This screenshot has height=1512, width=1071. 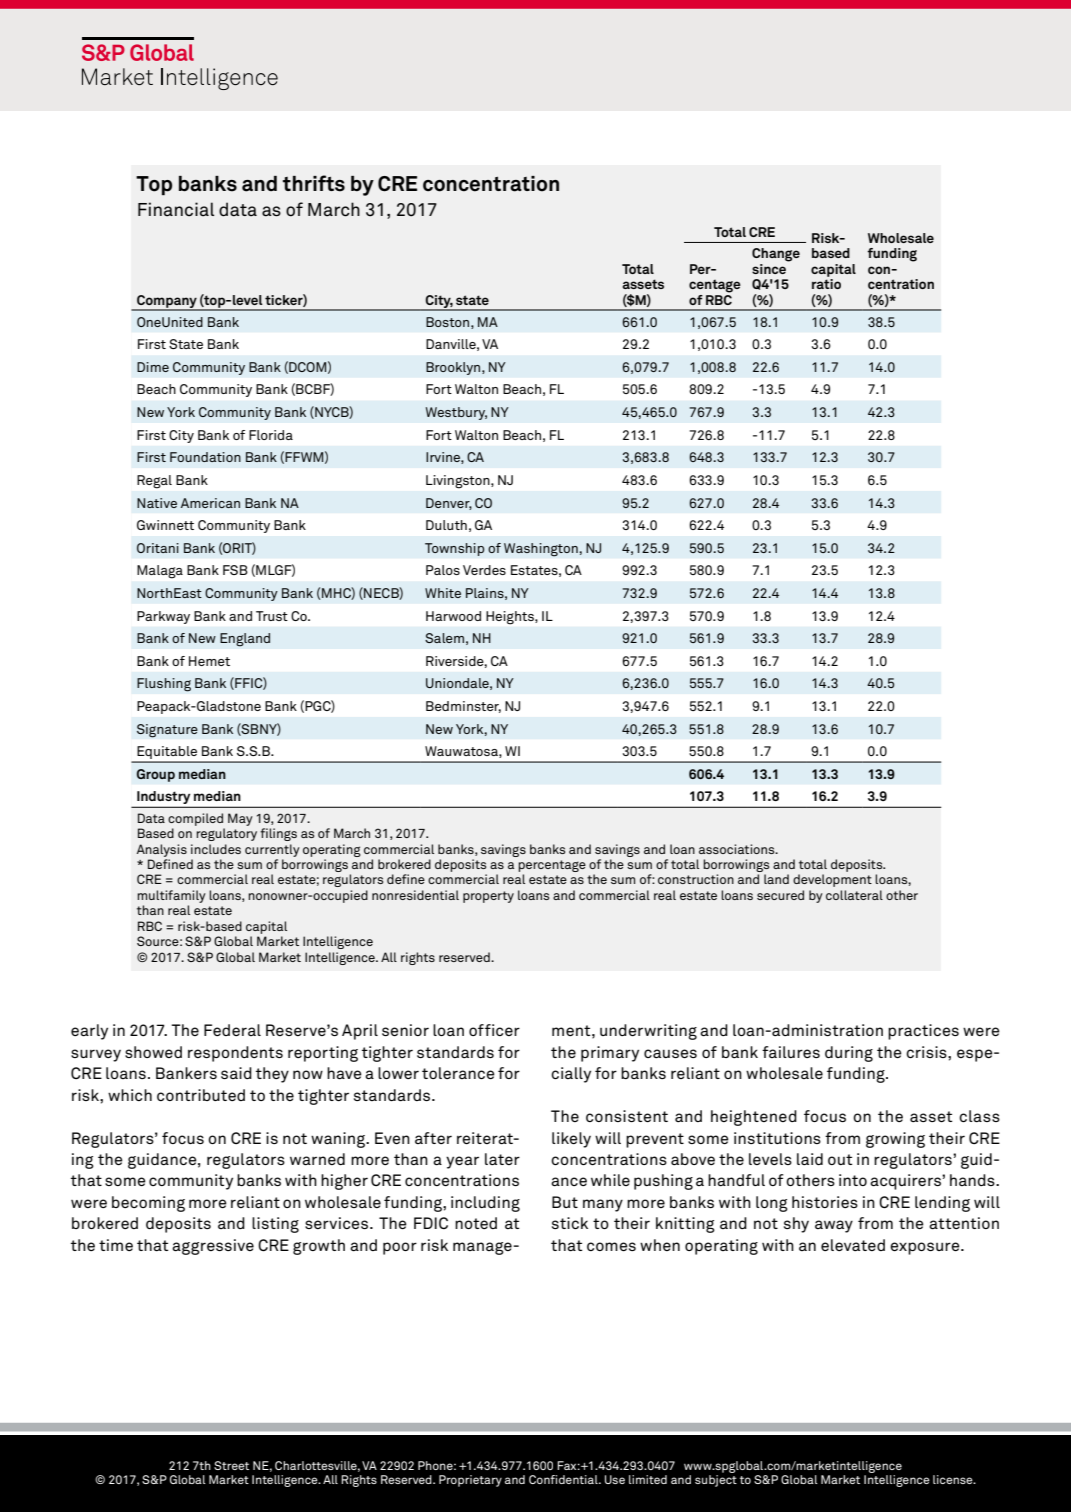 What do you see at coordinates (231, 1465) in the screenshot?
I see `Street` at bounding box center [231, 1465].
